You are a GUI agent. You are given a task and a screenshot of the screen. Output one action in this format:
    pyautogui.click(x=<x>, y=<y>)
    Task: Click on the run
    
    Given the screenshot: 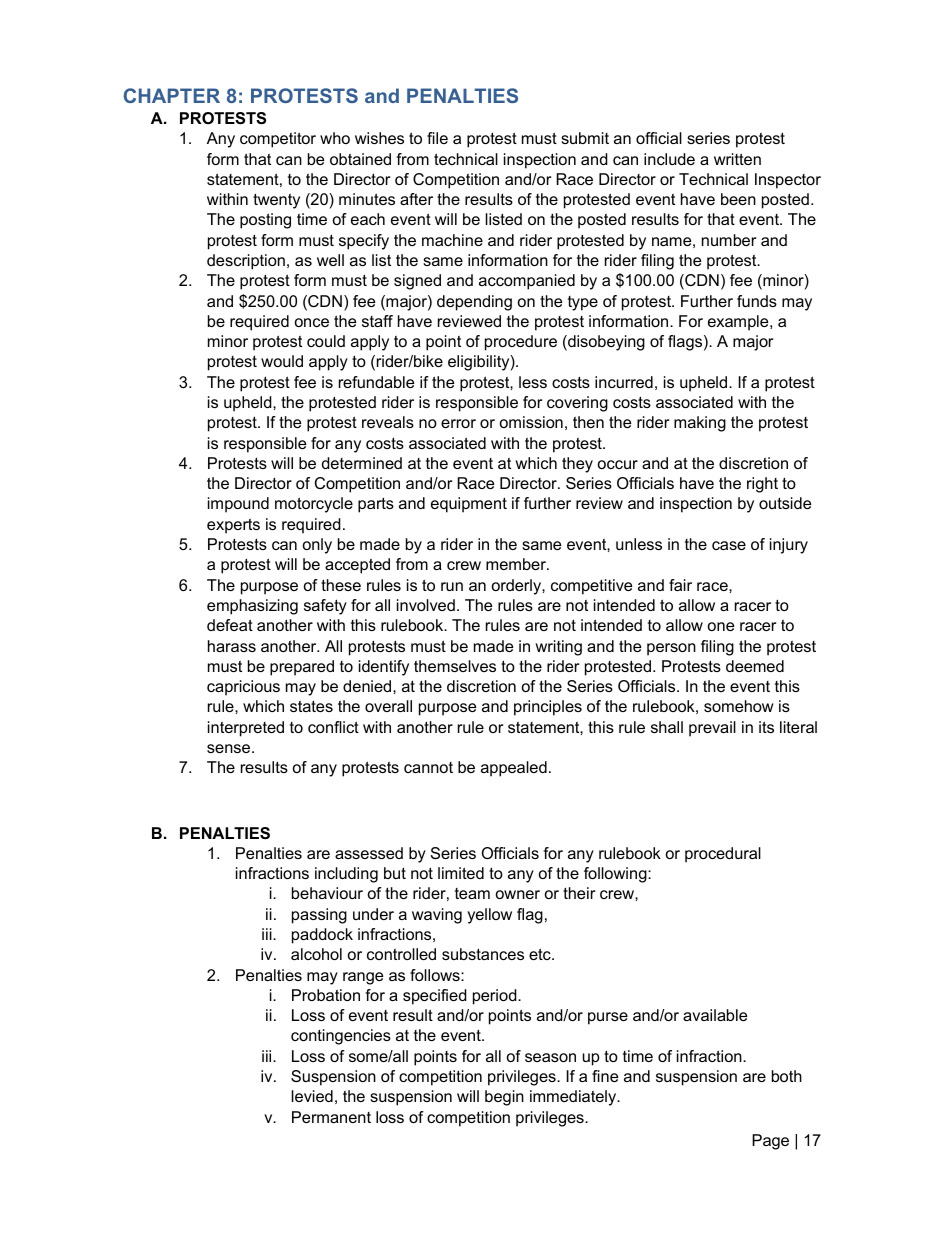 What is the action you would take?
    pyautogui.click(x=452, y=586)
